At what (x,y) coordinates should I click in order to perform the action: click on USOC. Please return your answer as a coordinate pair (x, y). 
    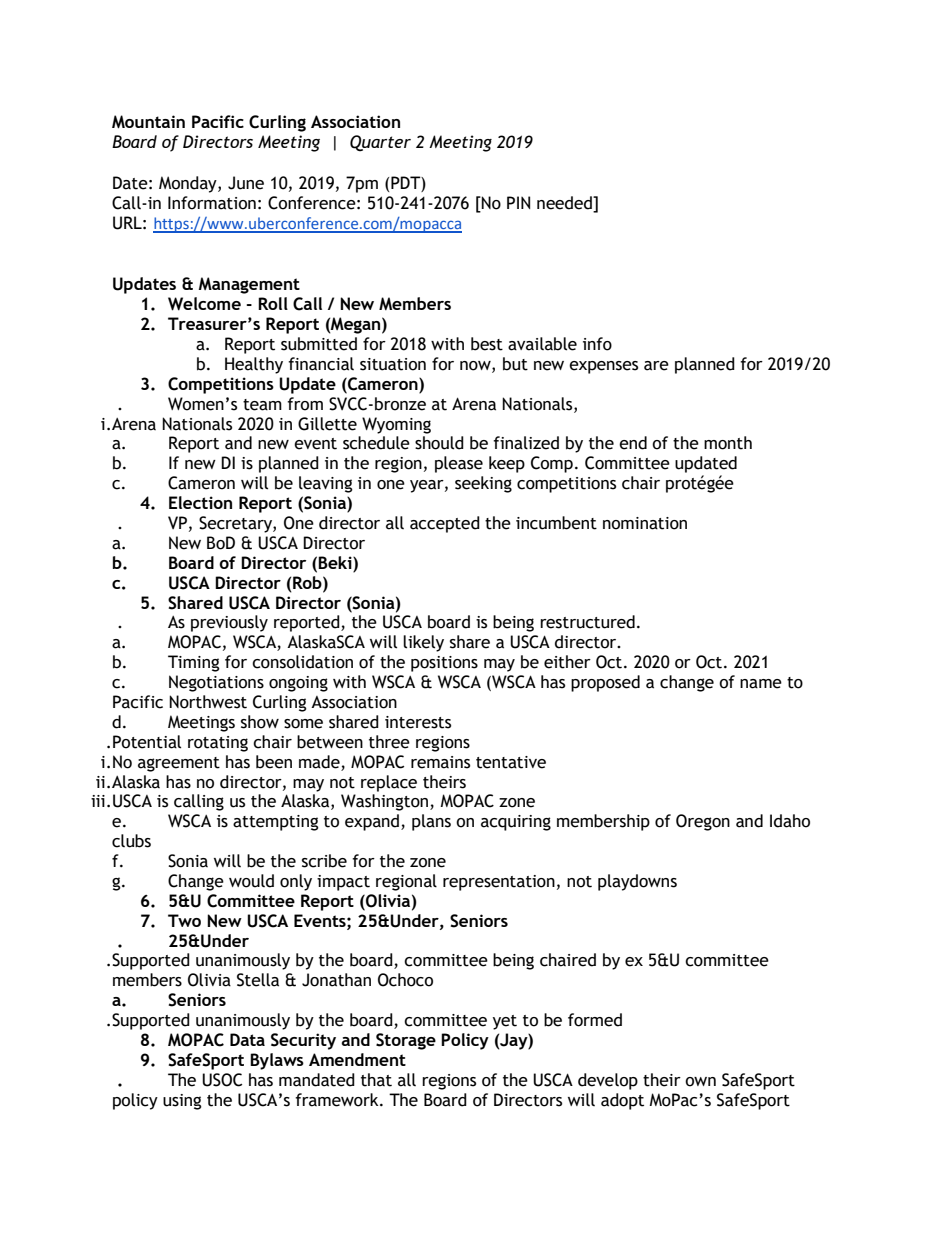
    Looking at the image, I should click on (222, 1080).
